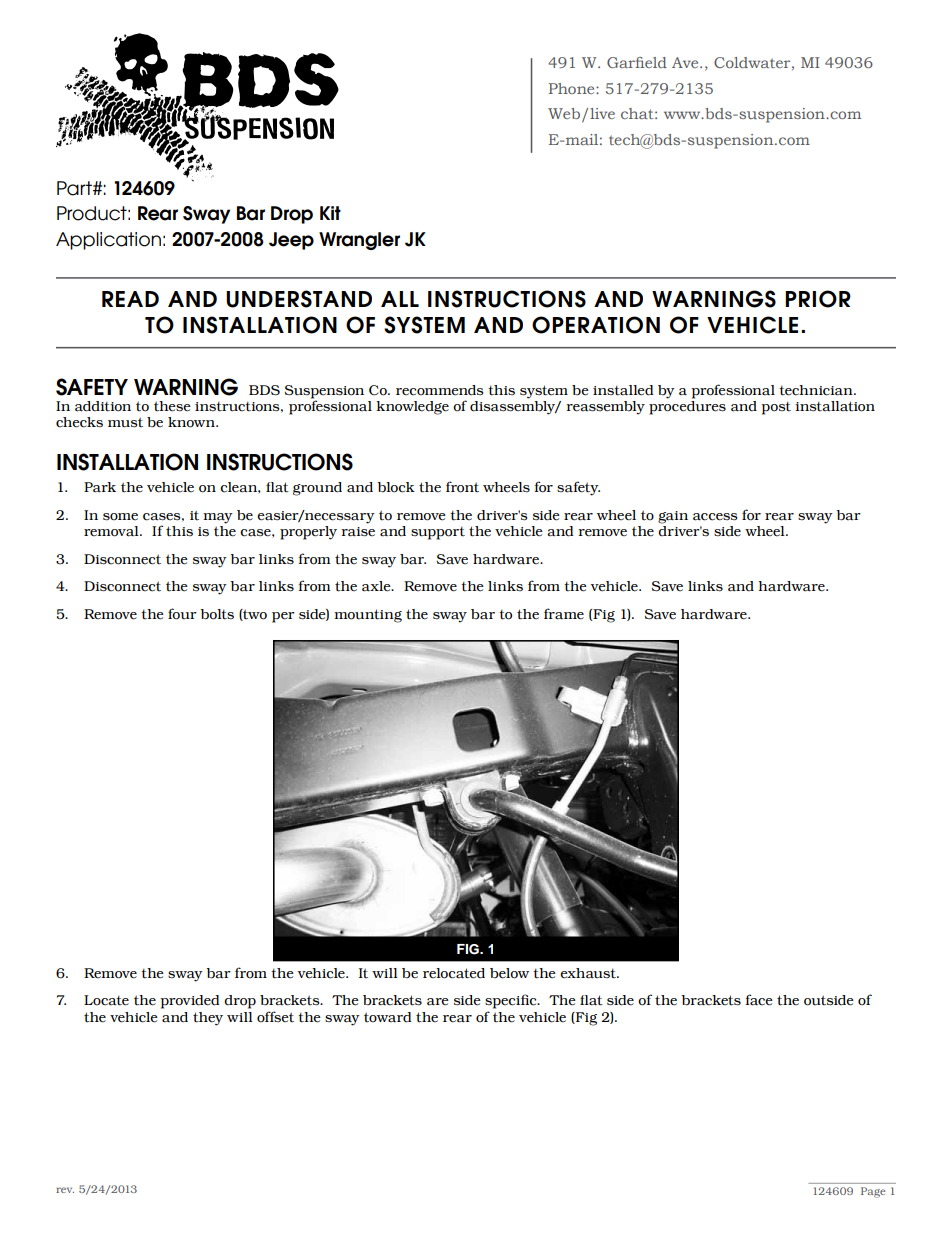 The height and width of the screenshot is (1233, 952). Describe the element at coordinates (65, 1190) in the screenshot. I see `rev` at that location.
